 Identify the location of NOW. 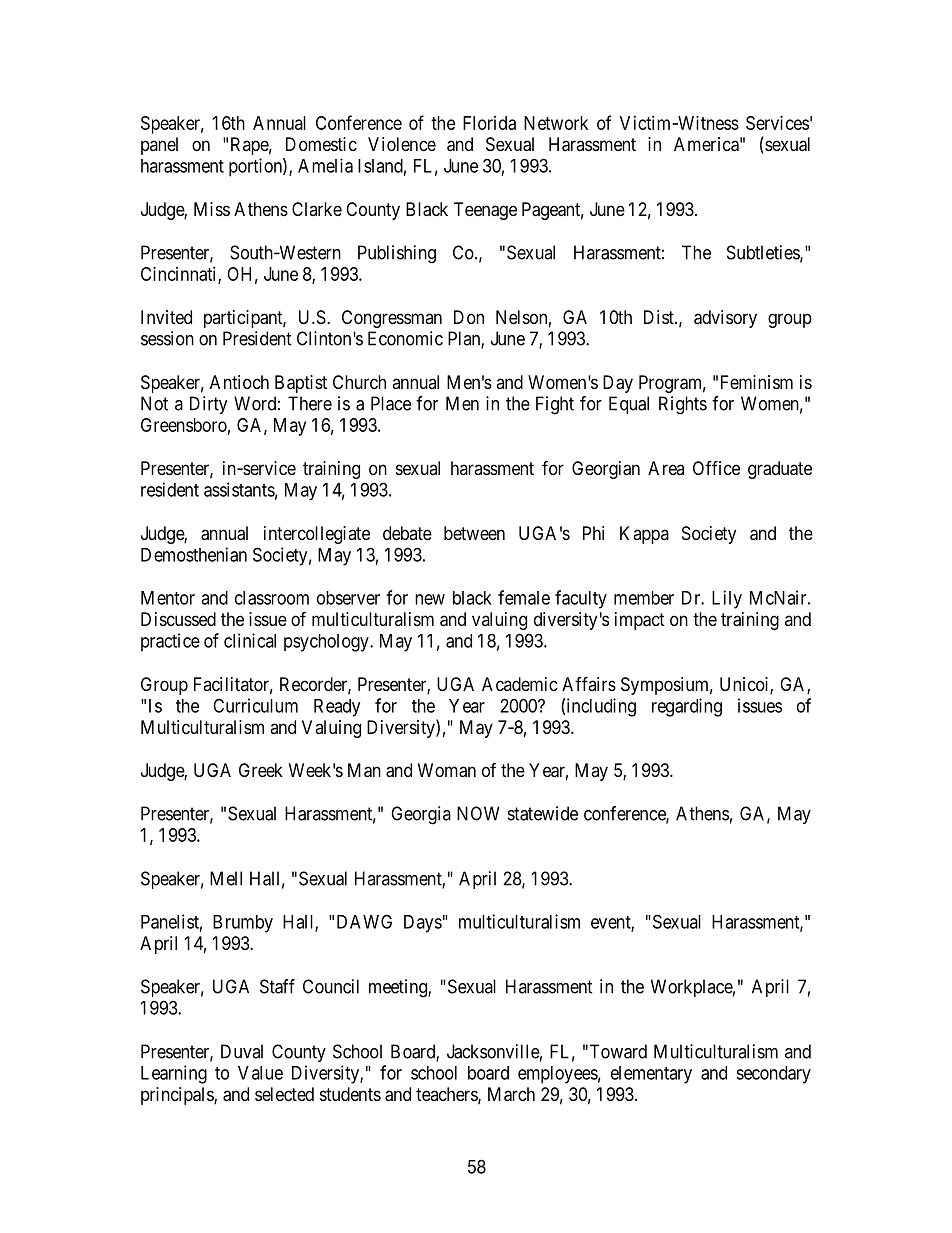
(478, 813).
